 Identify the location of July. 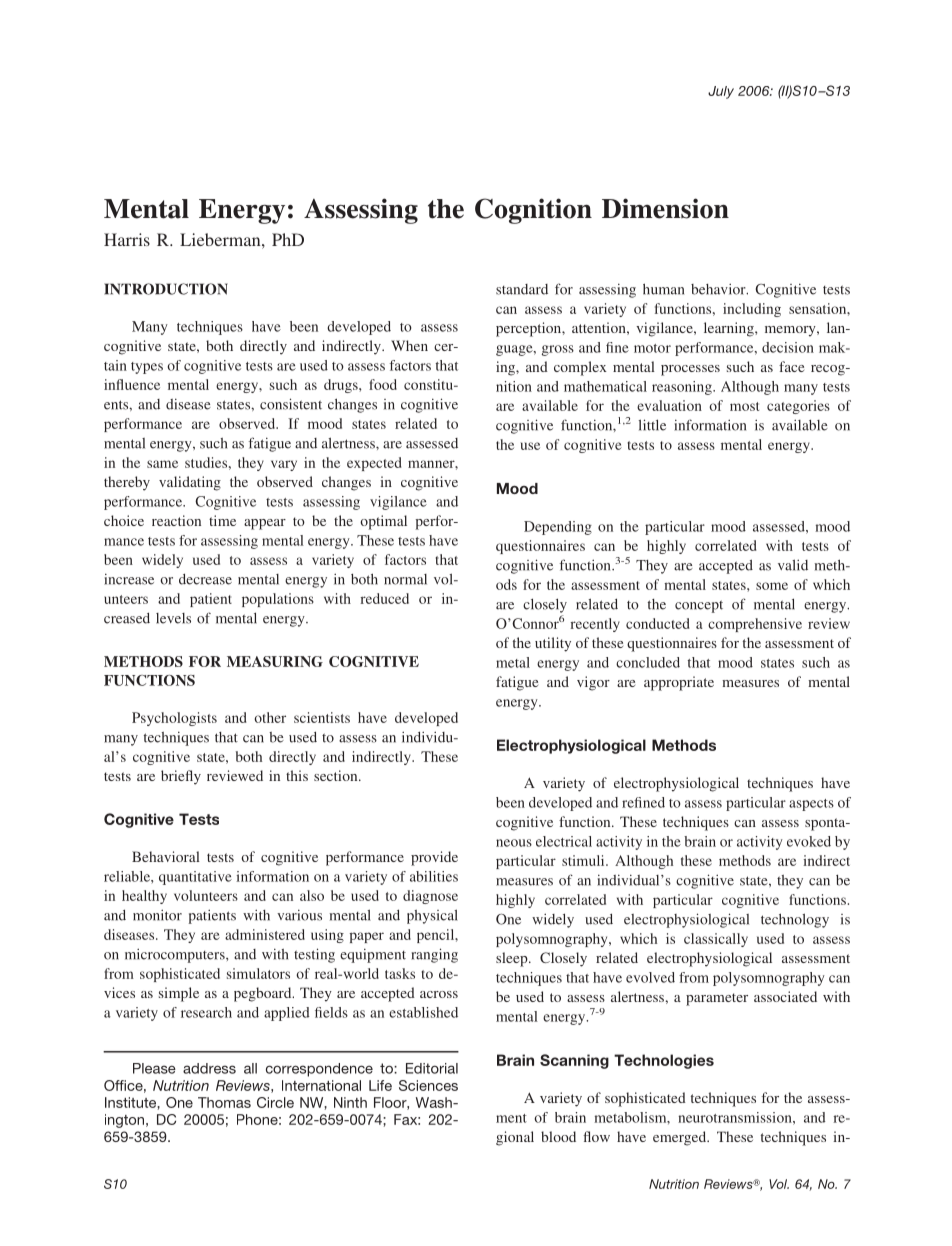
(721, 92).
